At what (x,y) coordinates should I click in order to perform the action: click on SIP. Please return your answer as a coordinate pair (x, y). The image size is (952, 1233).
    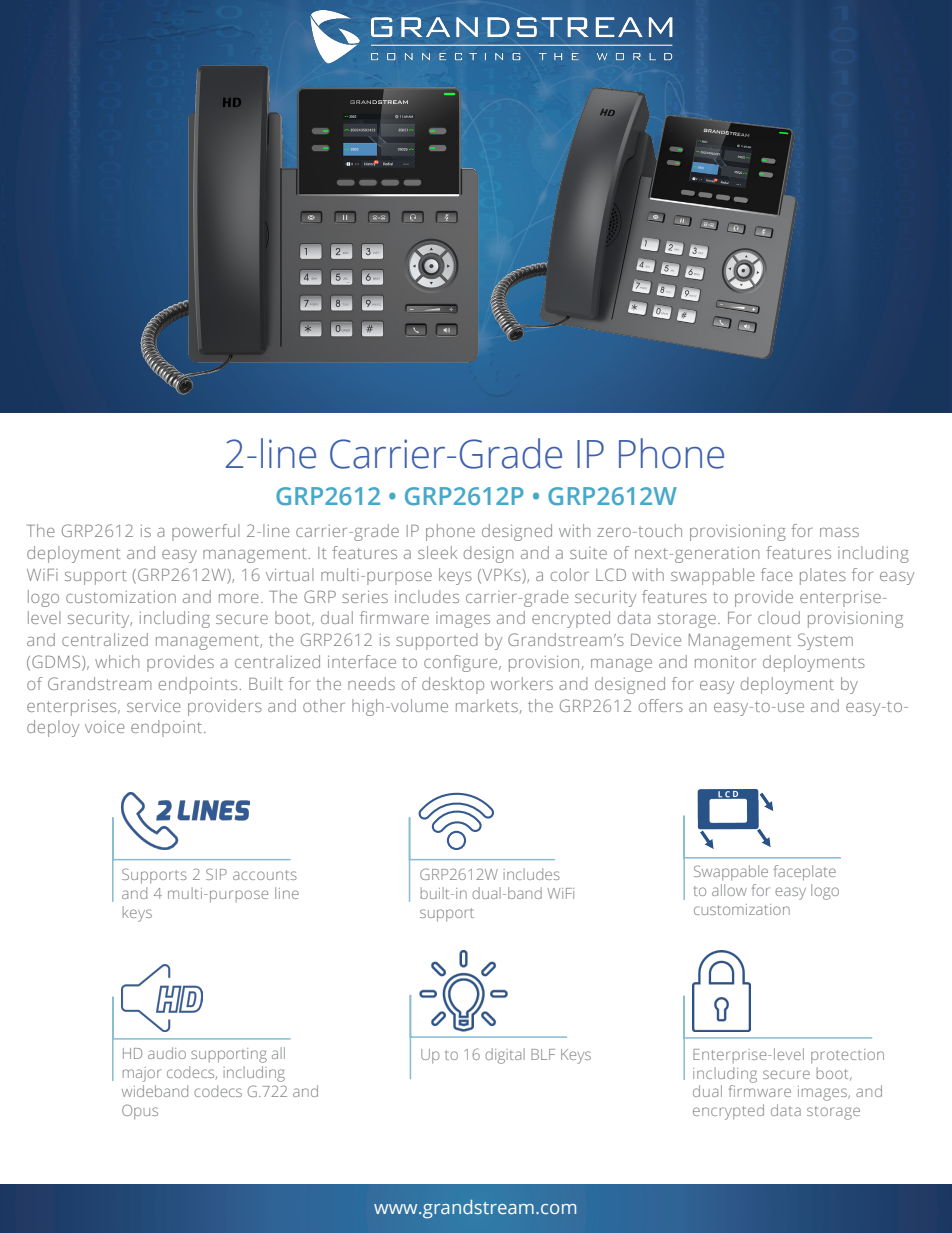
    Looking at the image, I should click on (216, 874).
